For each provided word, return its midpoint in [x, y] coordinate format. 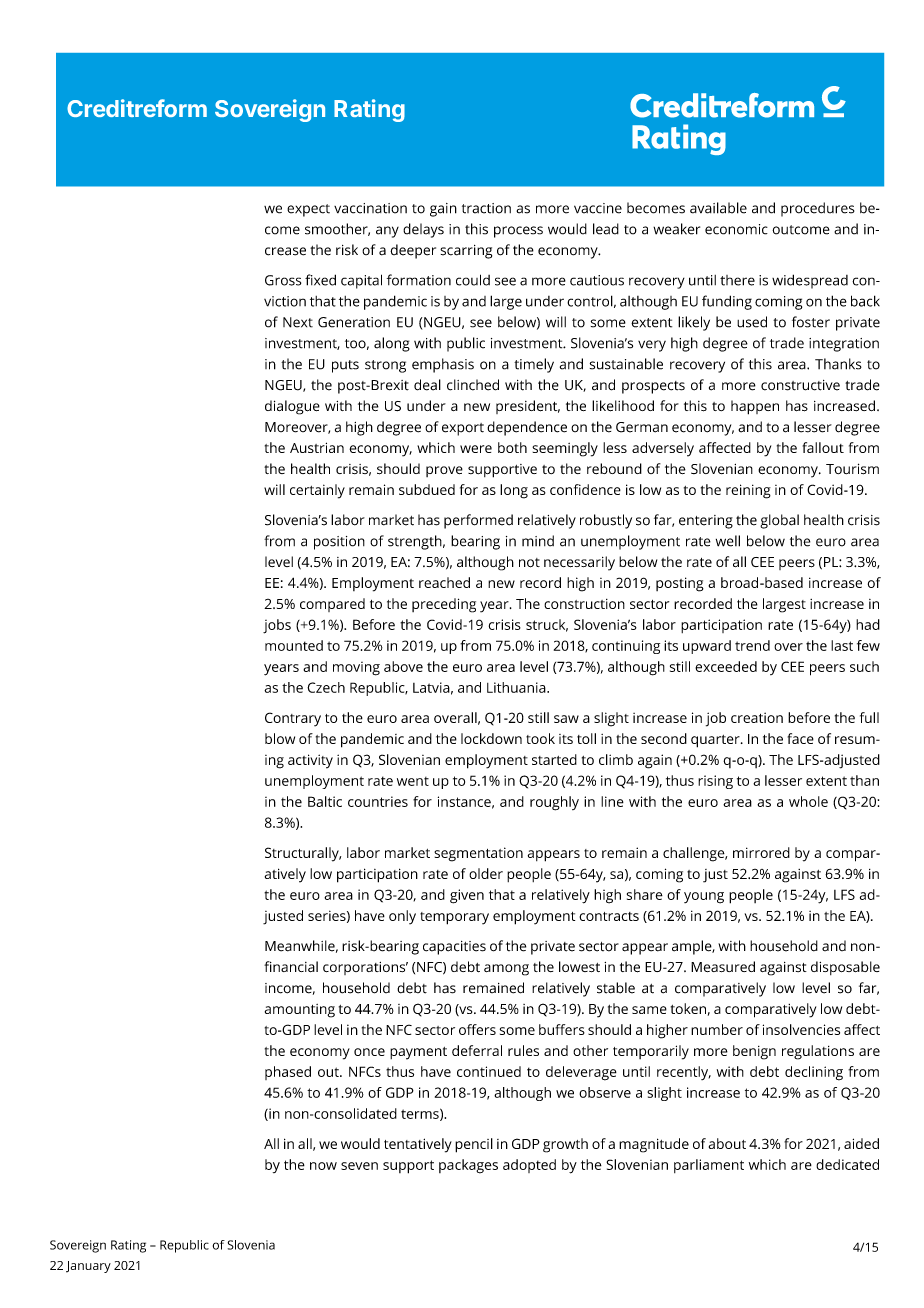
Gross [283, 280]
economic [736, 229]
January [88, 1267]
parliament [709, 1166]
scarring [466, 252]
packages [468, 1166]
